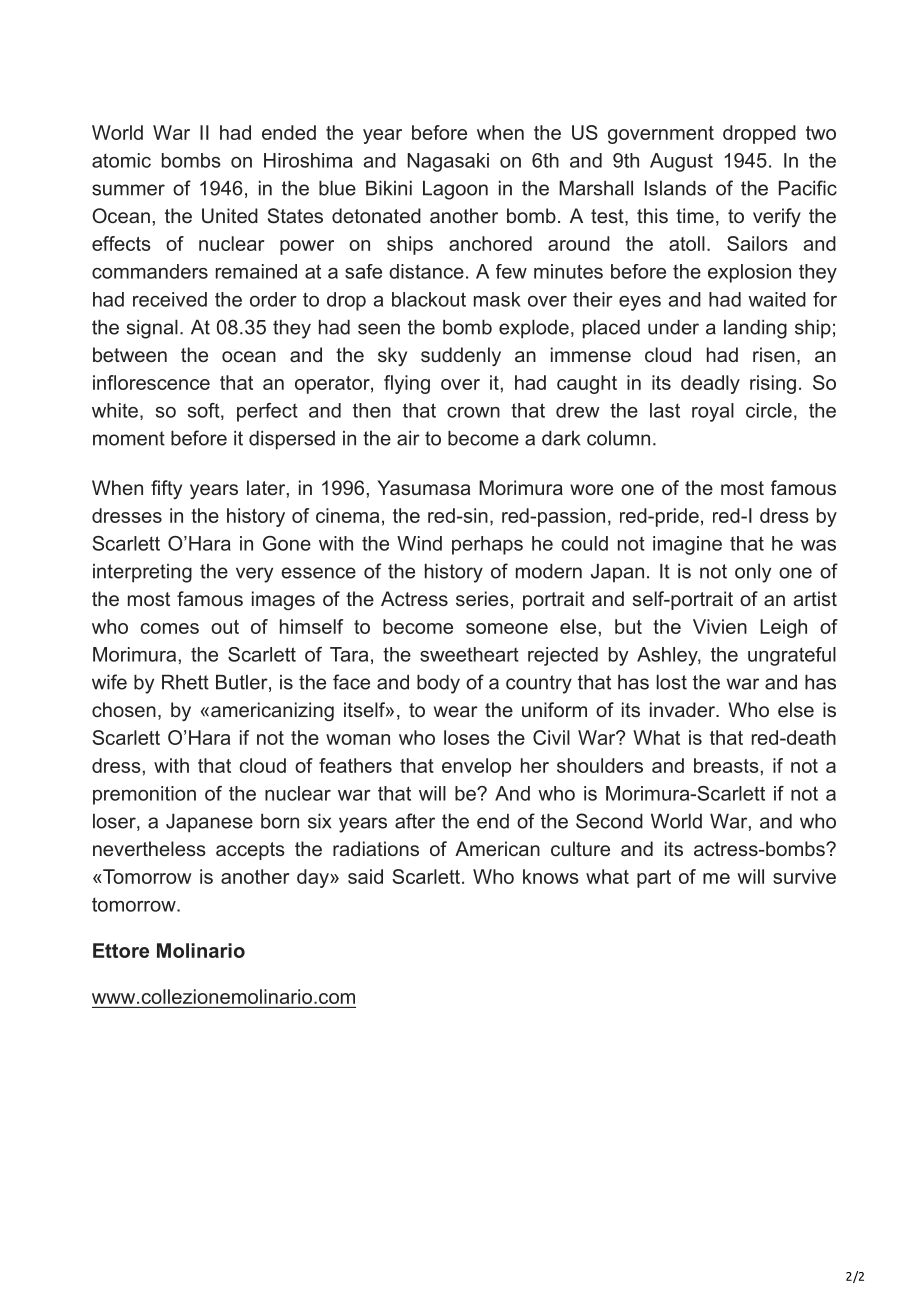  I want to click on Rhett, so click(185, 682).
